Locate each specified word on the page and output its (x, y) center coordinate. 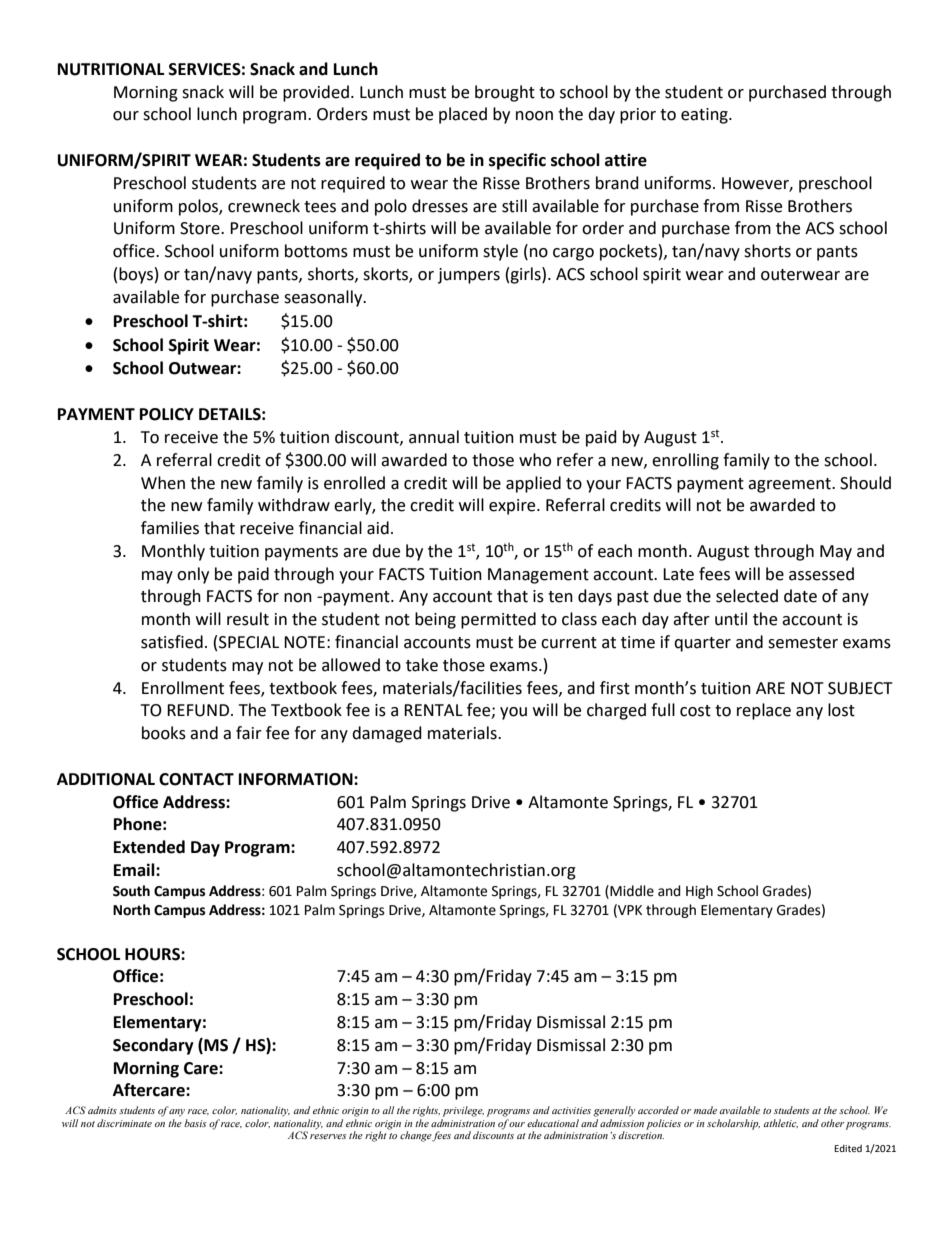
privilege (463, 1111)
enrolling (685, 461)
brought (505, 93)
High (699, 892)
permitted (498, 620)
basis (195, 1123)
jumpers (469, 276)
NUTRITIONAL (111, 69)
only (193, 575)
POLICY (167, 414)
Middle (632, 891)
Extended (149, 847)
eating (705, 116)
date (800, 596)
